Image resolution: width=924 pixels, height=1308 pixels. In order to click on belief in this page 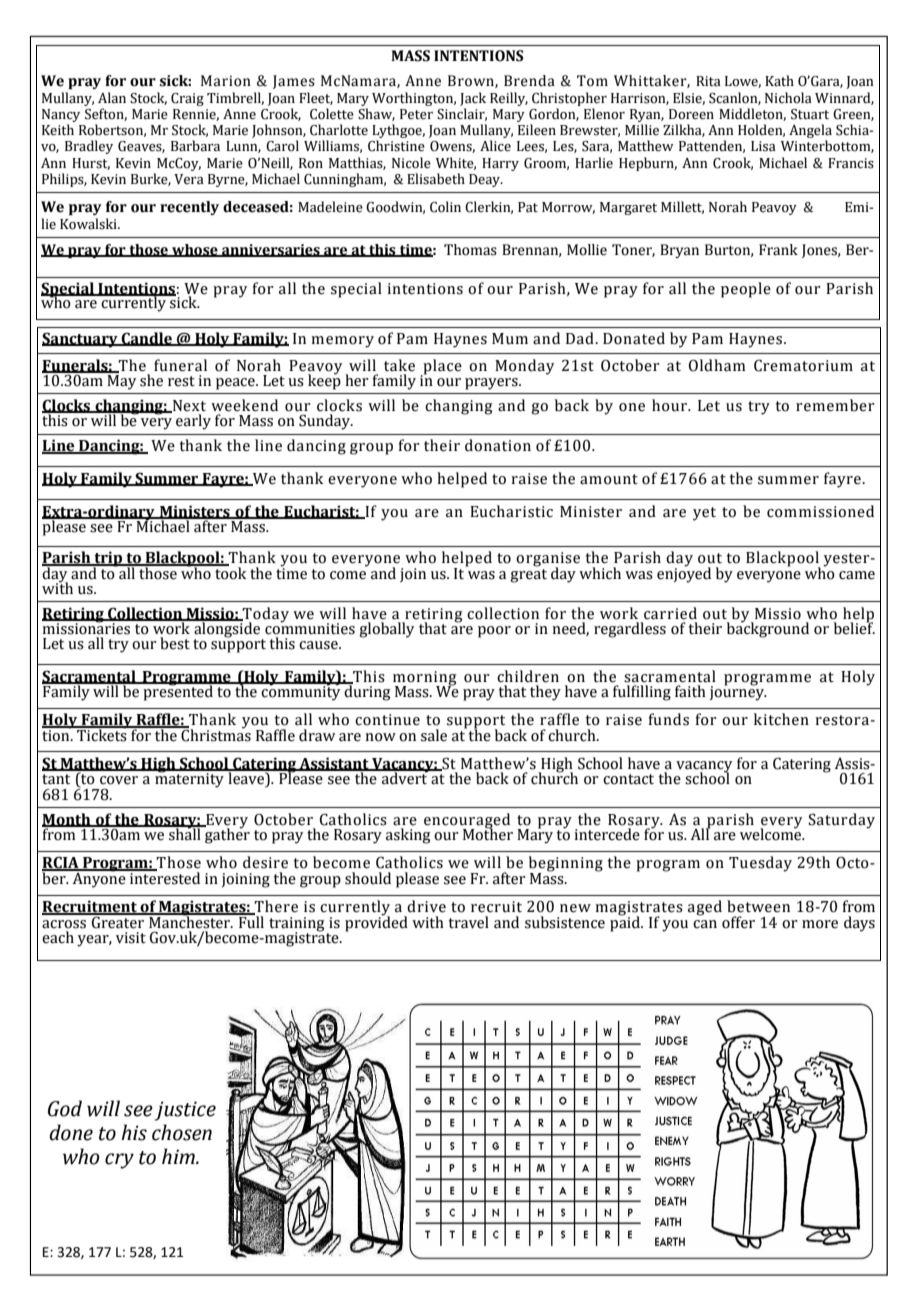, I will do `click(854, 627)`.
